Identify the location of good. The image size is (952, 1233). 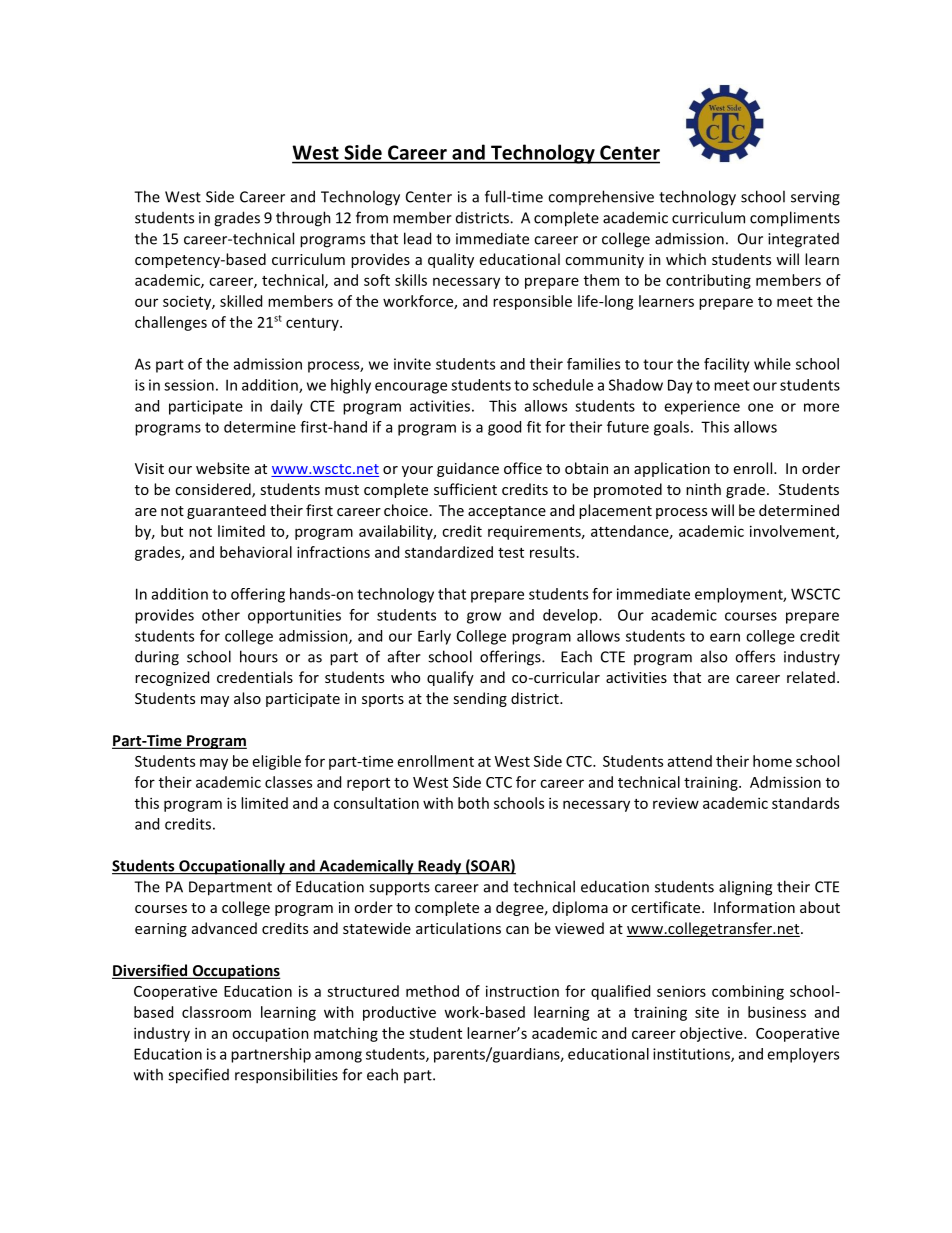
(504, 428).
